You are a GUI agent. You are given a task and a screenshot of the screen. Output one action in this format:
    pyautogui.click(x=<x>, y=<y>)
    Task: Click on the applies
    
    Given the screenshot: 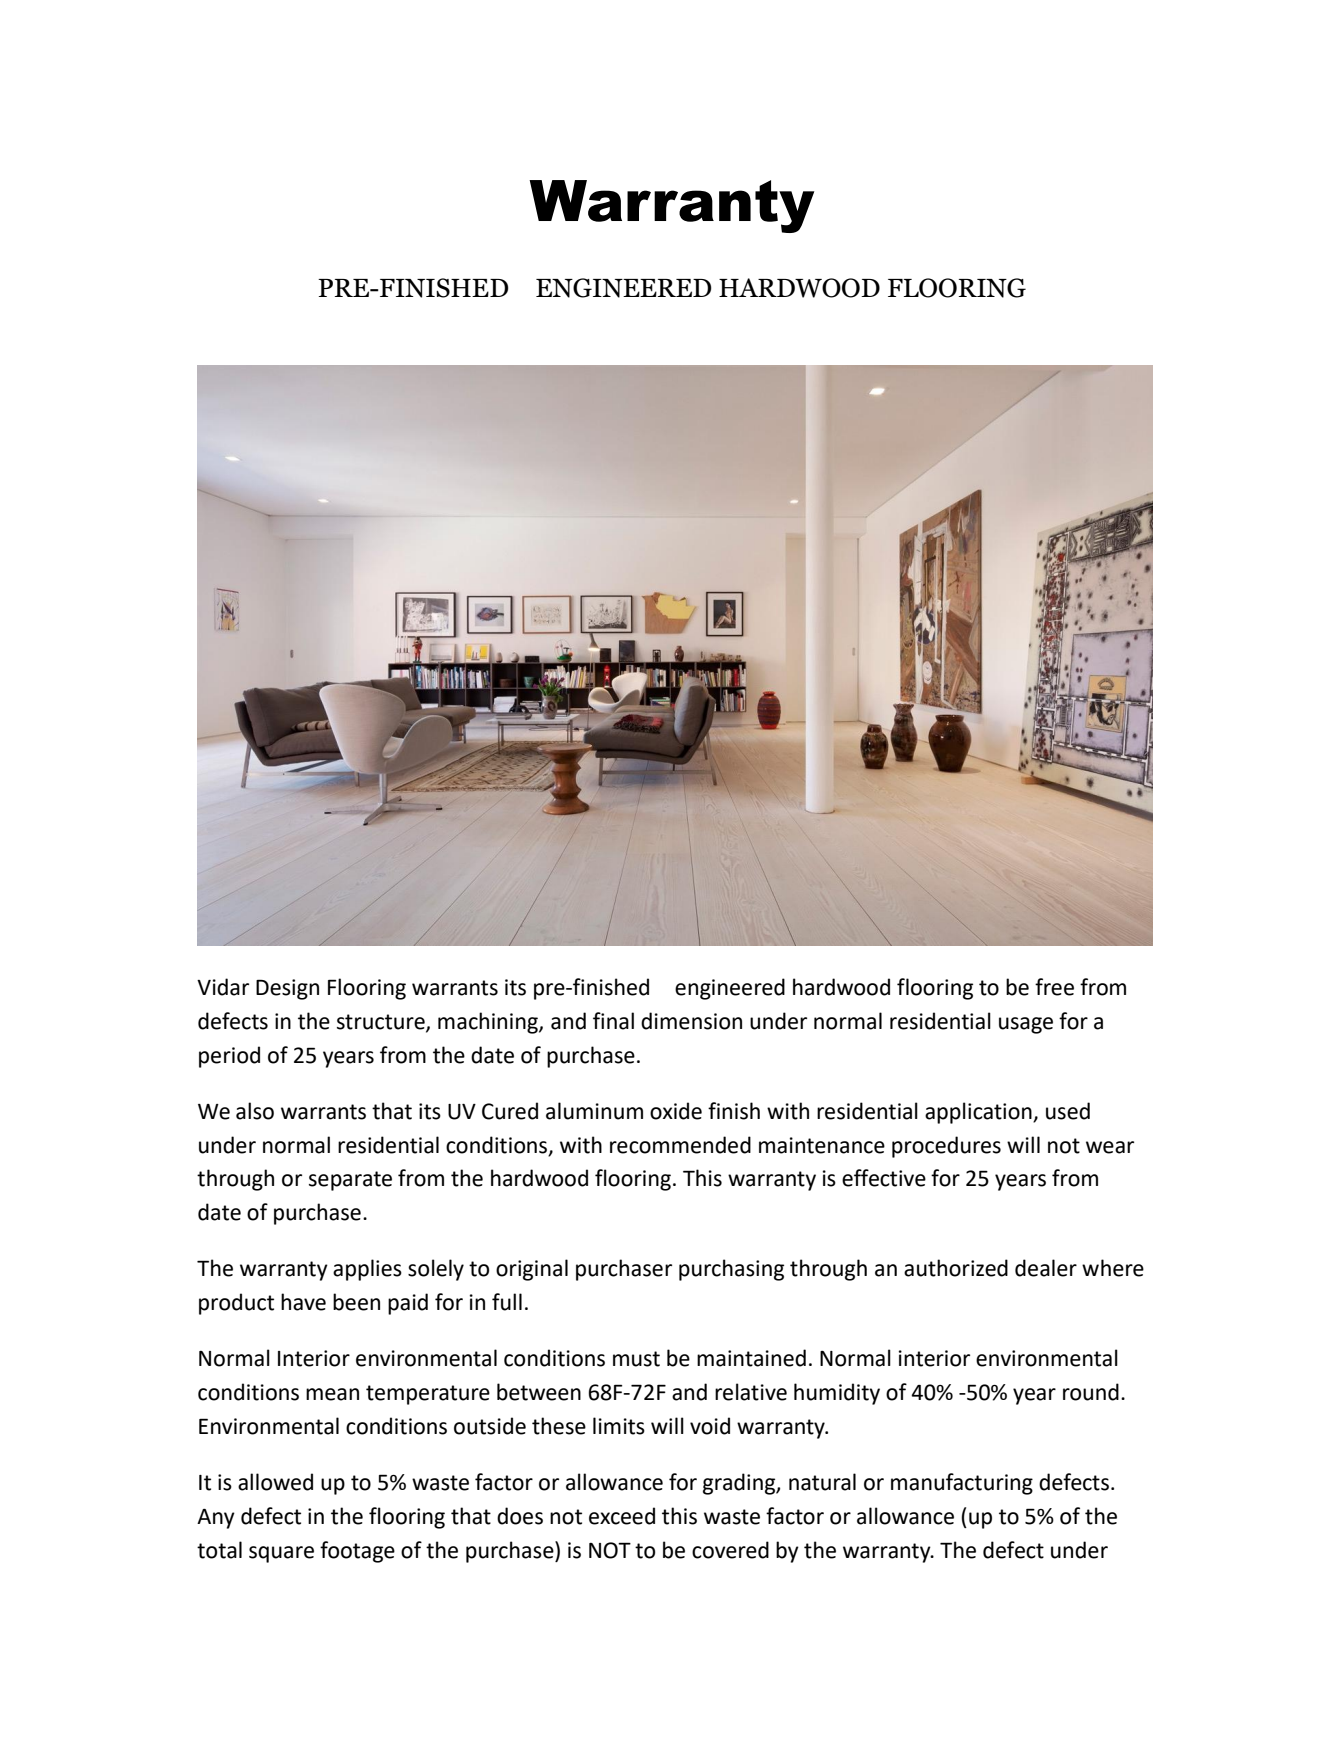 What is the action you would take?
    pyautogui.click(x=367, y=1270)
